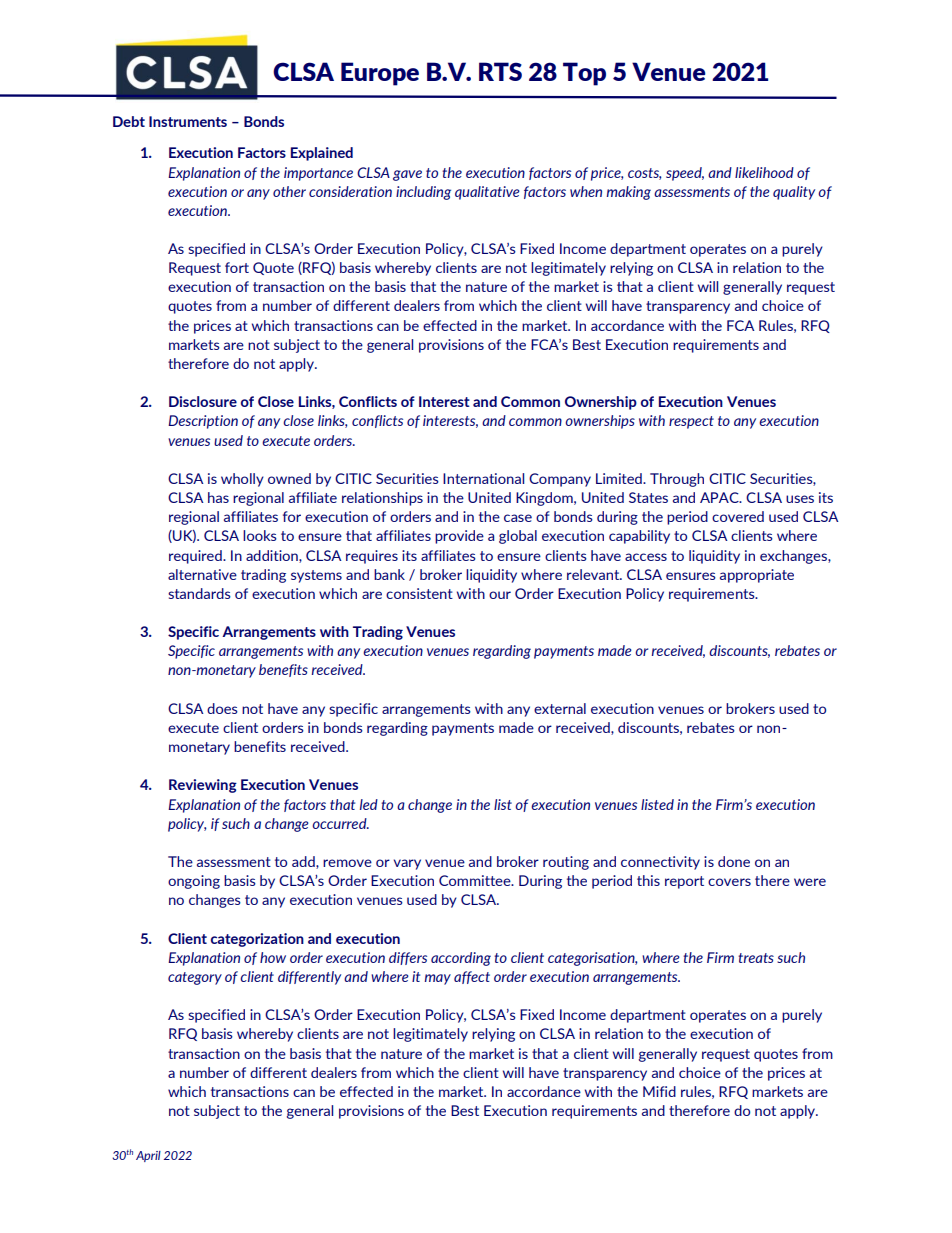 The image size is (952, 1233). Describe the element at coordinates (487, 193) in the document. I see `qualitative` at that location.
